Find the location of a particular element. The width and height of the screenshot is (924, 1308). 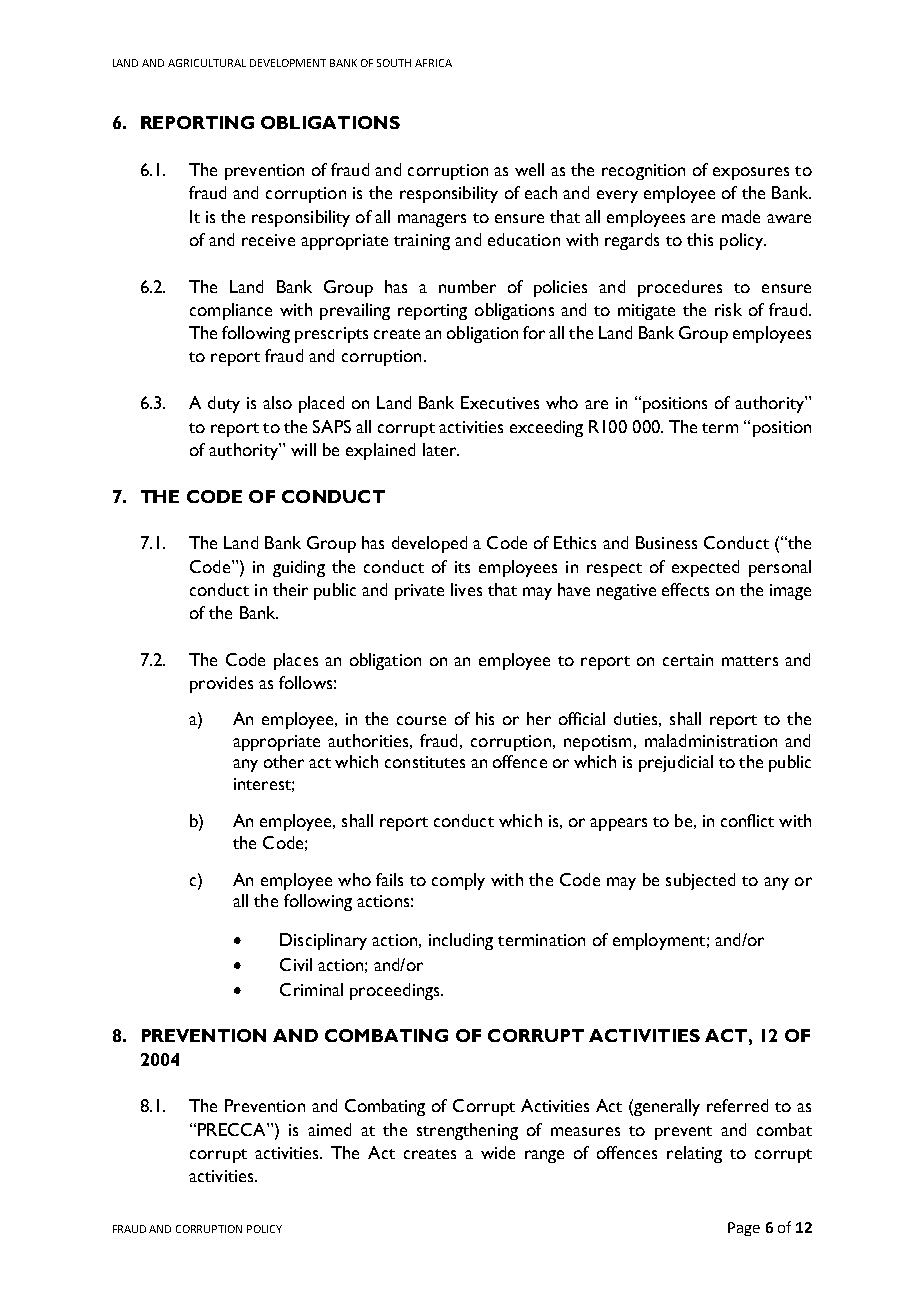

wide is located at coordinates (498, 1152).
